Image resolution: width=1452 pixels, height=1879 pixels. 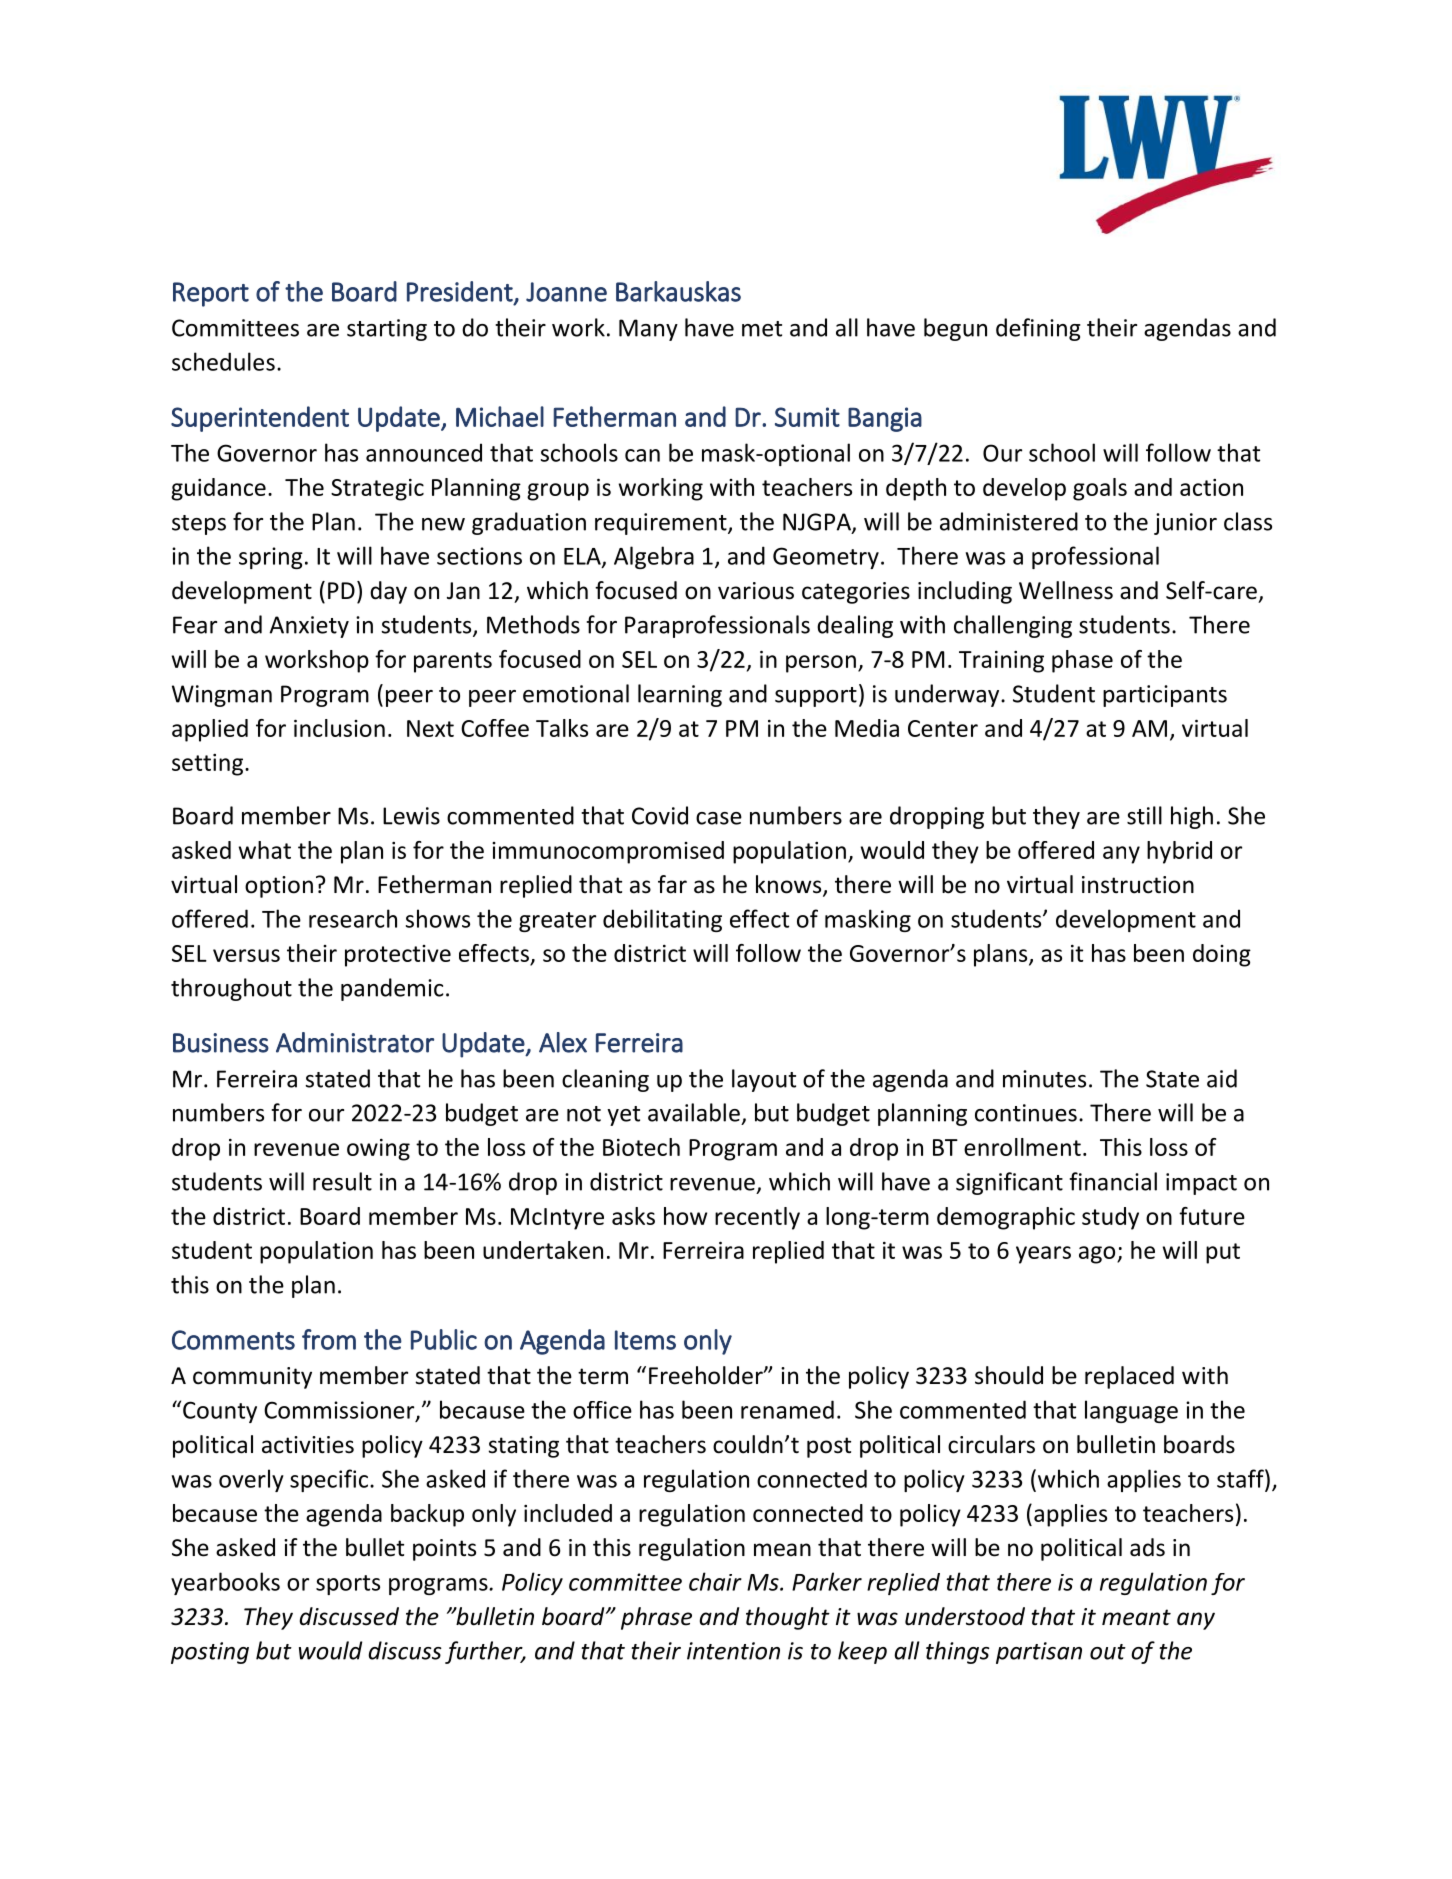 What do you see at coordinates (1144, 815) in the screenshot?
I see `still` at bounding box center [1144, 815].
